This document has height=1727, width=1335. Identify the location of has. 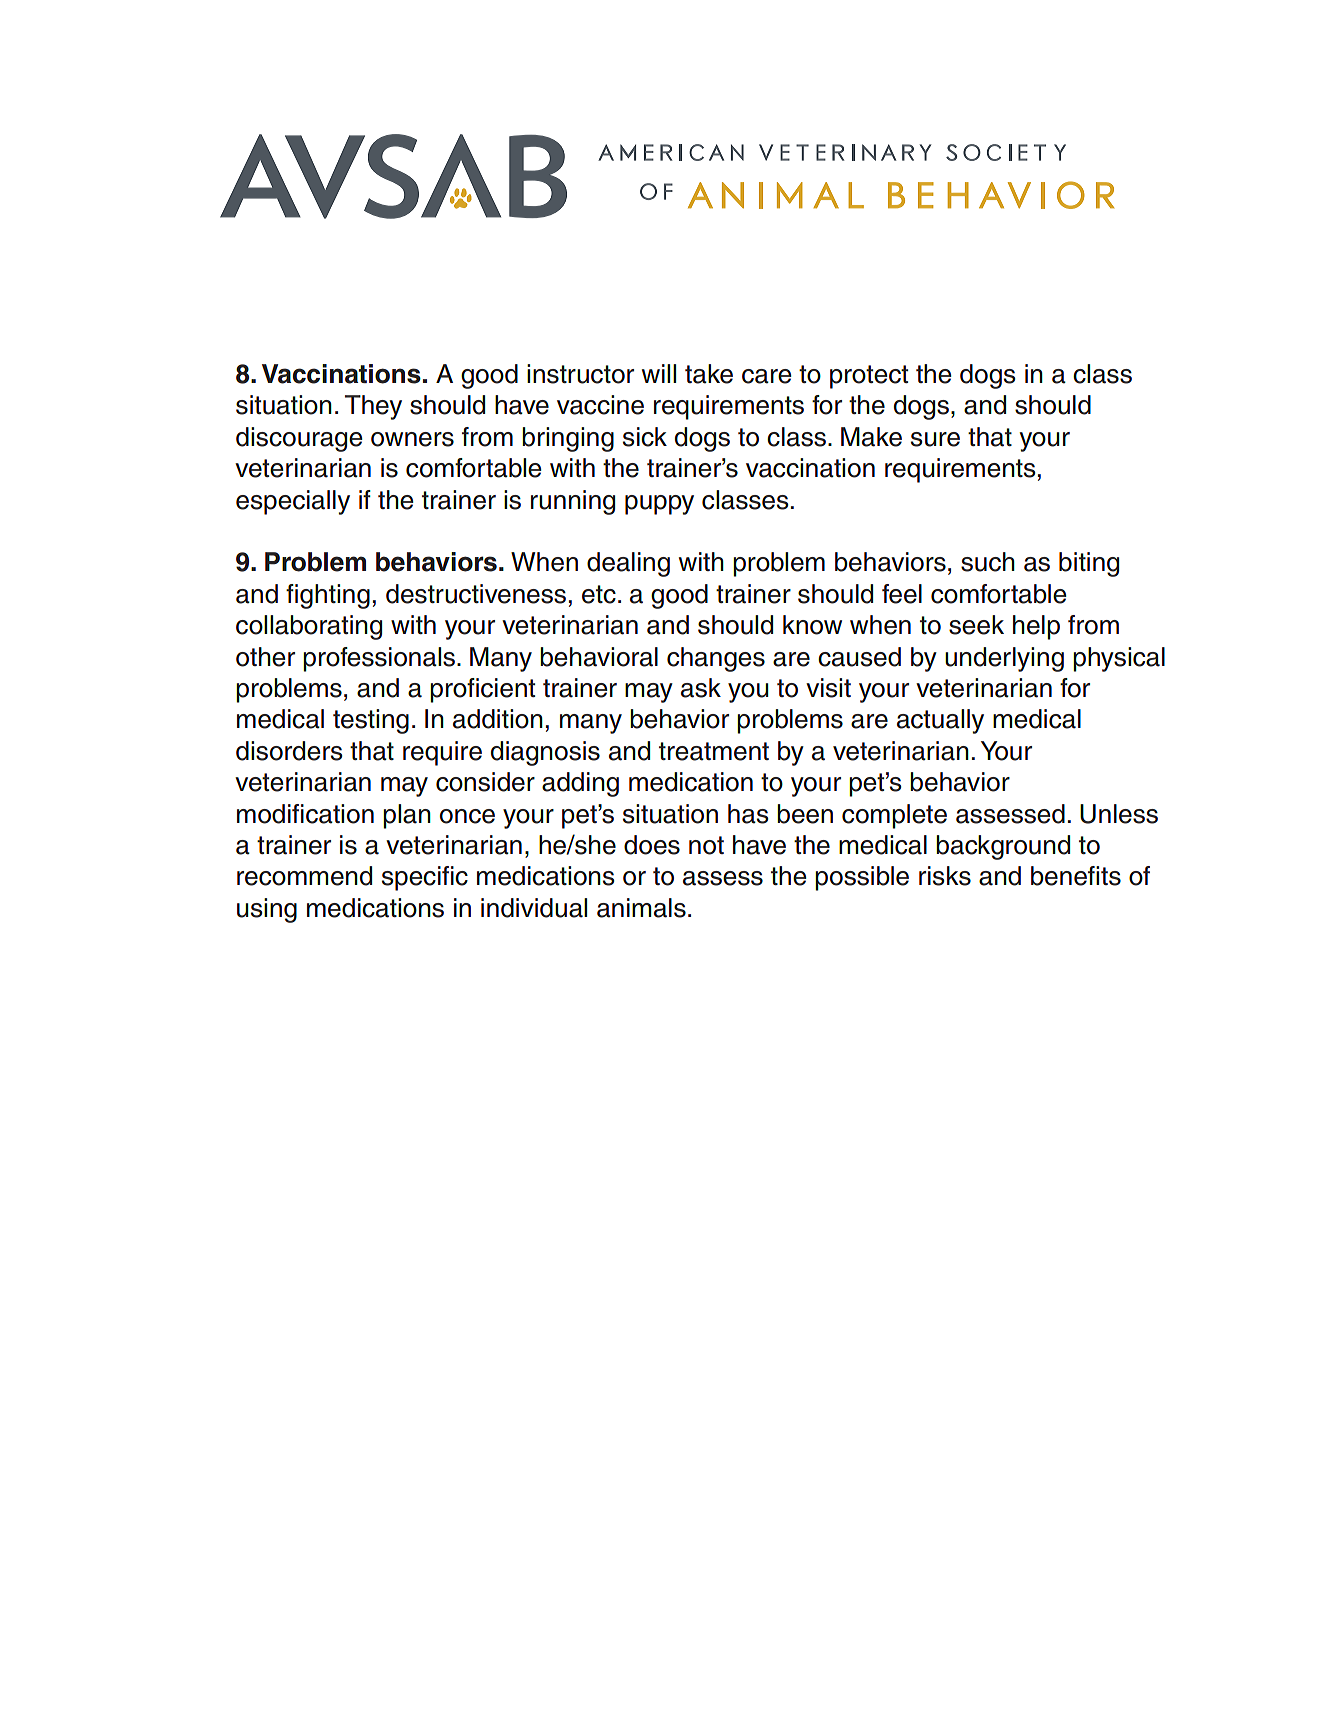
(748, 814).
